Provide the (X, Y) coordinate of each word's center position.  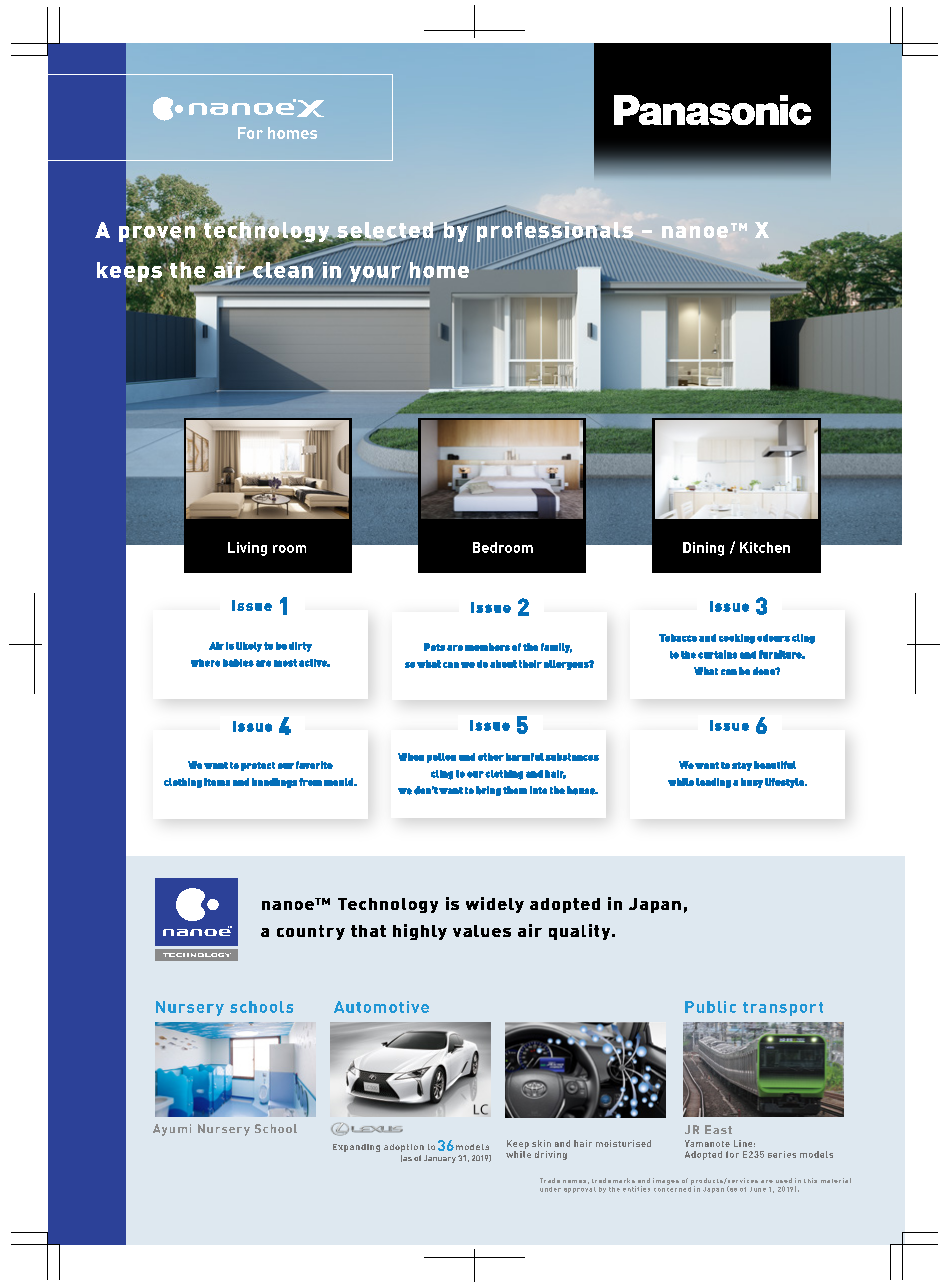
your (375, 274)
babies (238, 663)
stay (742, 766)
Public (710, 1007)
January (440, 1159)
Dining (703, 549)
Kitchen (765, 547)
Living (247, 549)
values (482, 931)
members (487, 647)
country (311, 932)
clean (282, 268)
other (491, 757)
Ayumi (172, 1130)
